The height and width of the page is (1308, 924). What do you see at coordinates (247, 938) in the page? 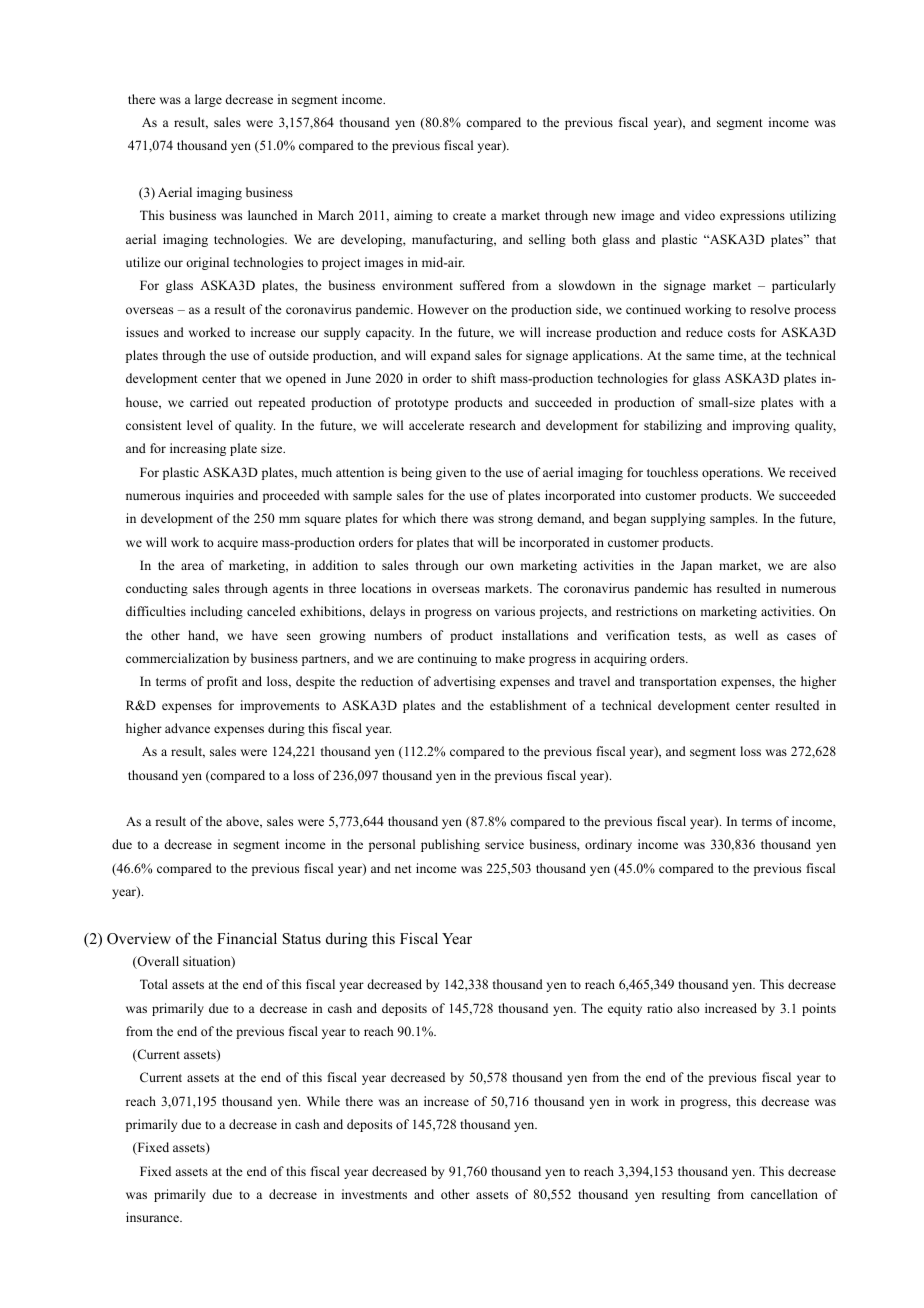
I see `Financial` at bounding box center [247, 938].
